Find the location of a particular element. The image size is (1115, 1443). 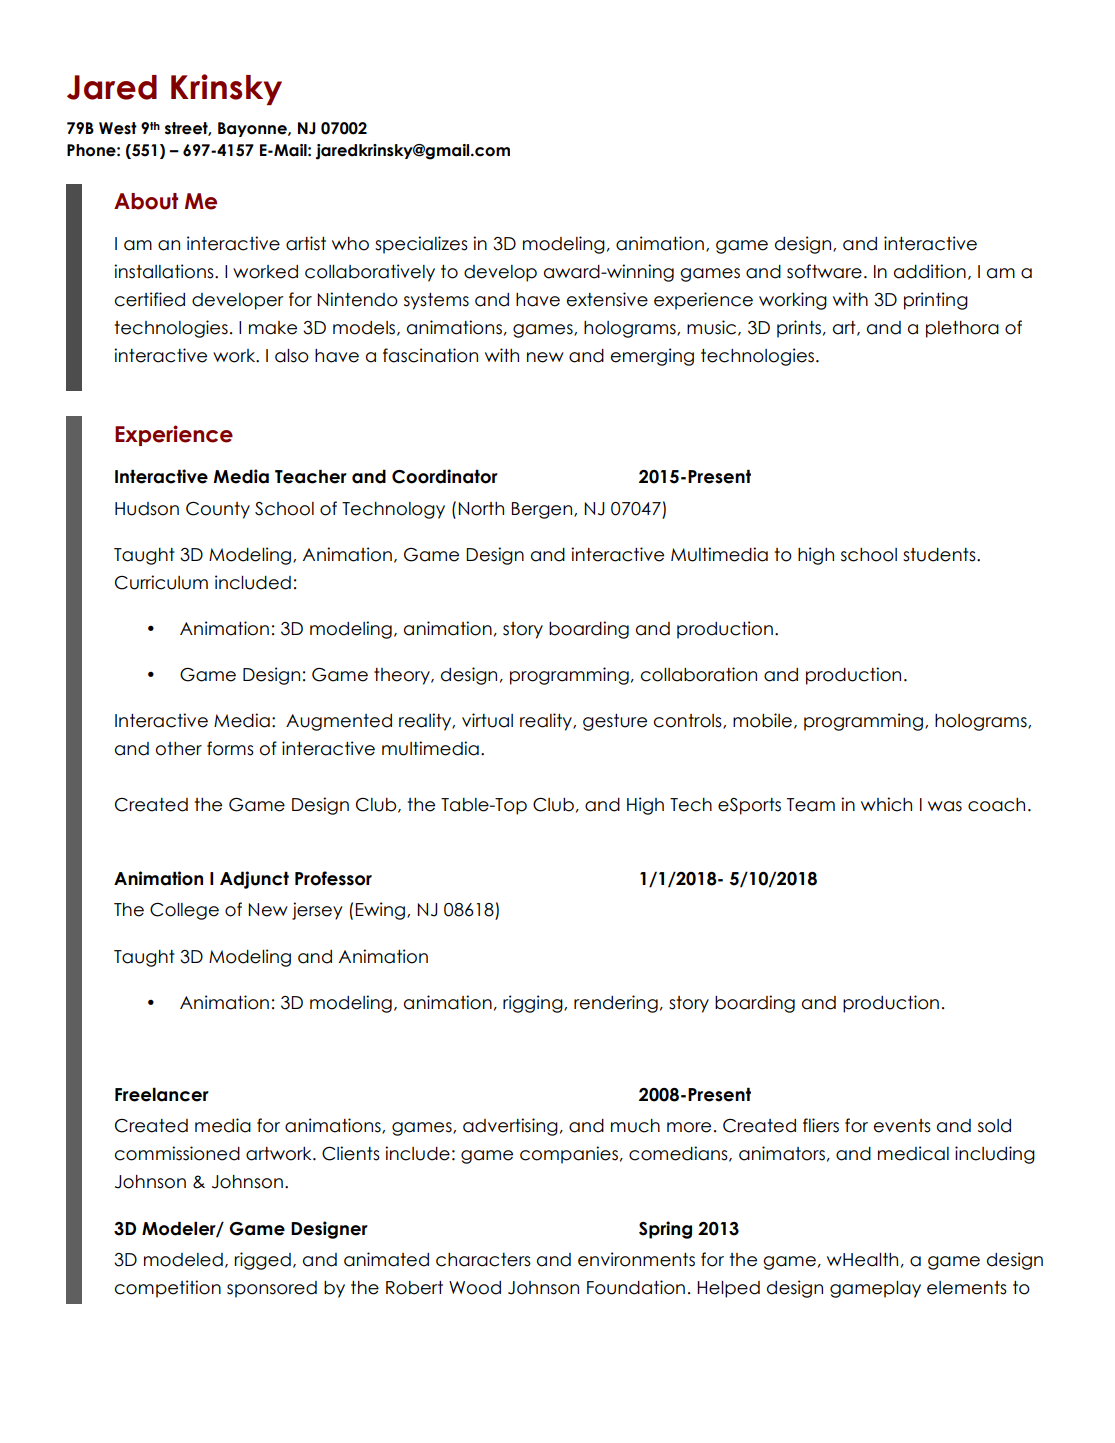

characters is located at coordinates (483, 1260).
